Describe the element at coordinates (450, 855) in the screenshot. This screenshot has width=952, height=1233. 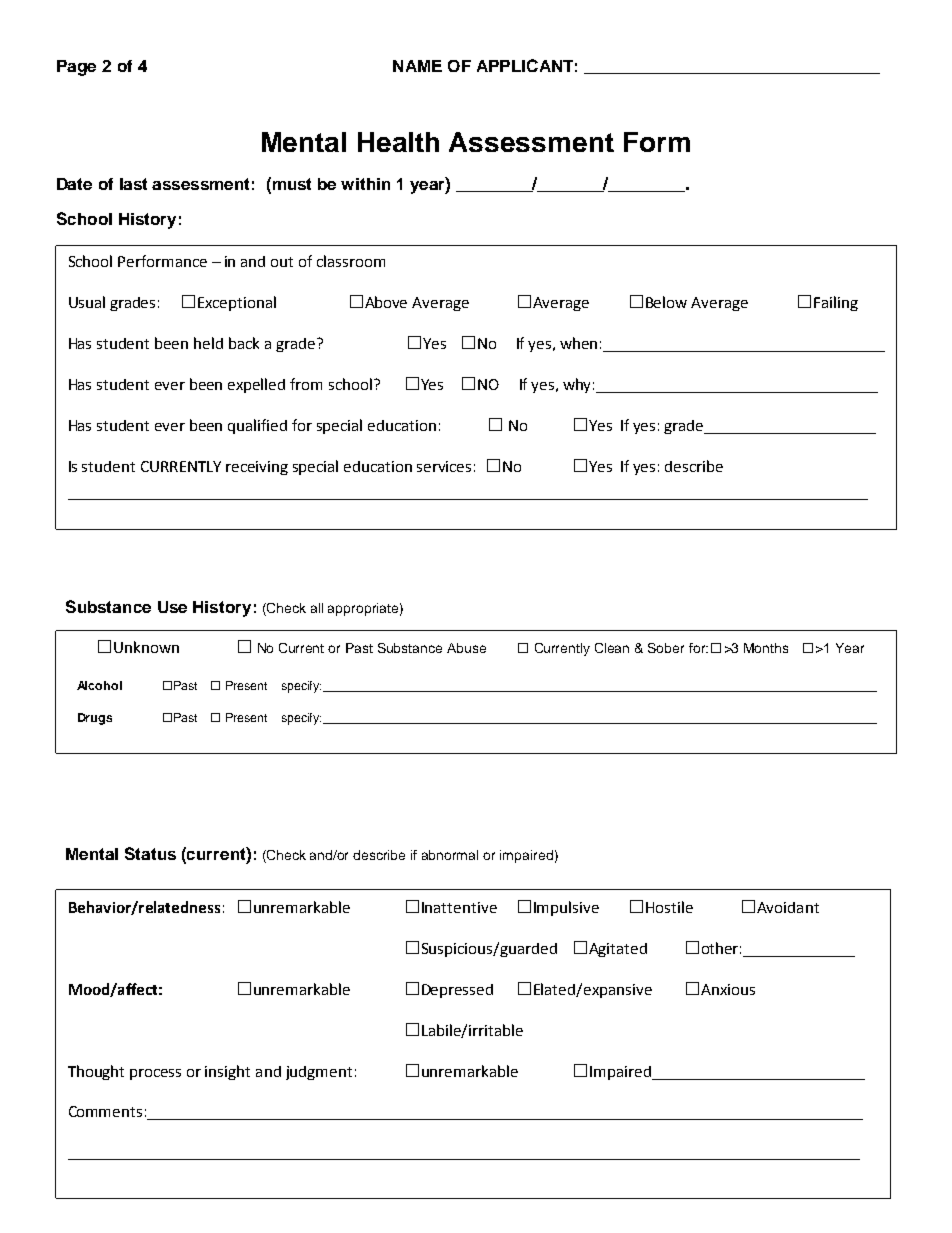
I see `abnormal` at that location.
